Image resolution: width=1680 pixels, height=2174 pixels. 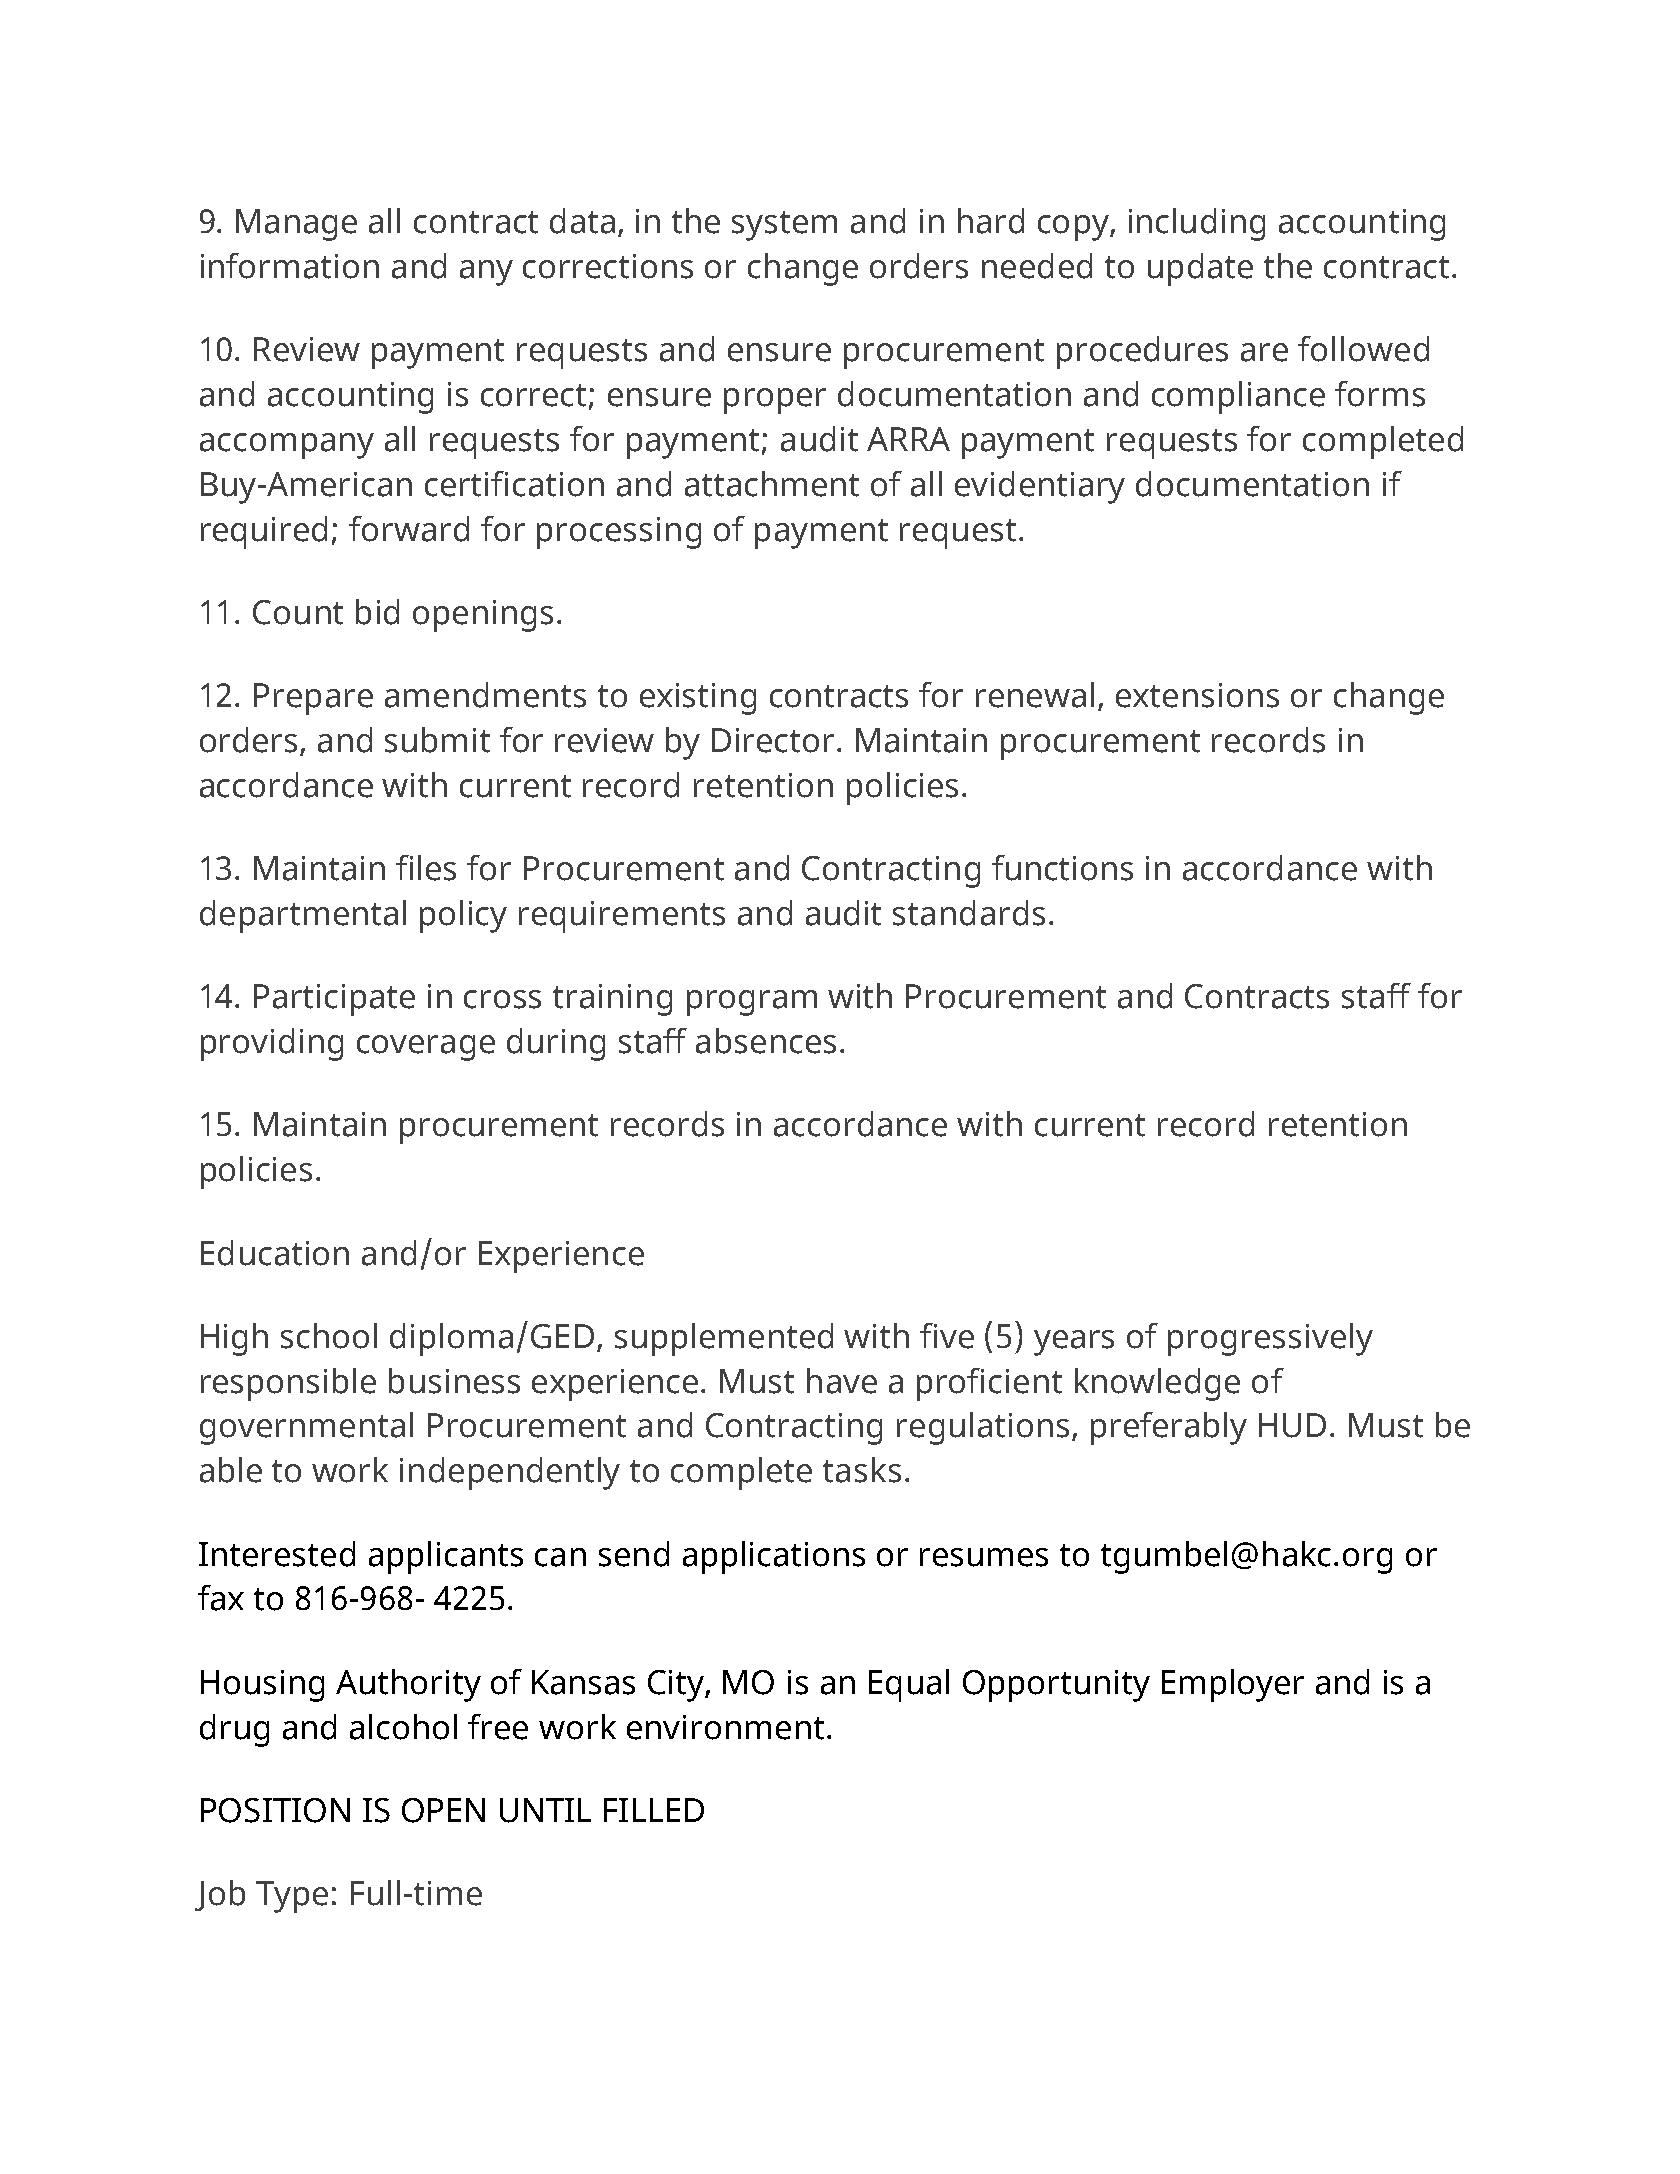 What do you see at coordinates (306, 1428) in the screenshot?
I see `governmental` at bounding box center [306, 1428].
